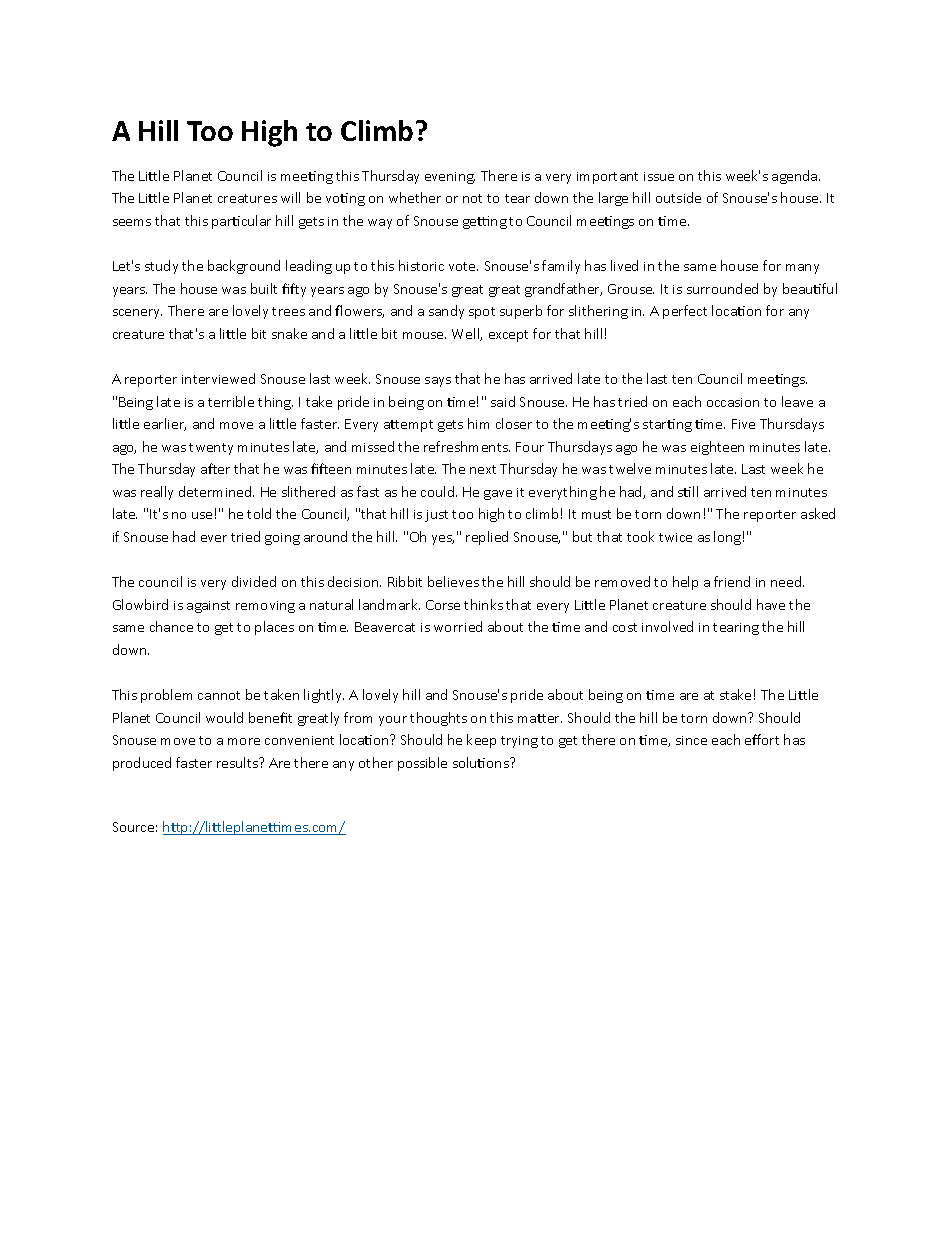  Describe the element at coordinates (215, 468) in the page. I see `after` at that location.
